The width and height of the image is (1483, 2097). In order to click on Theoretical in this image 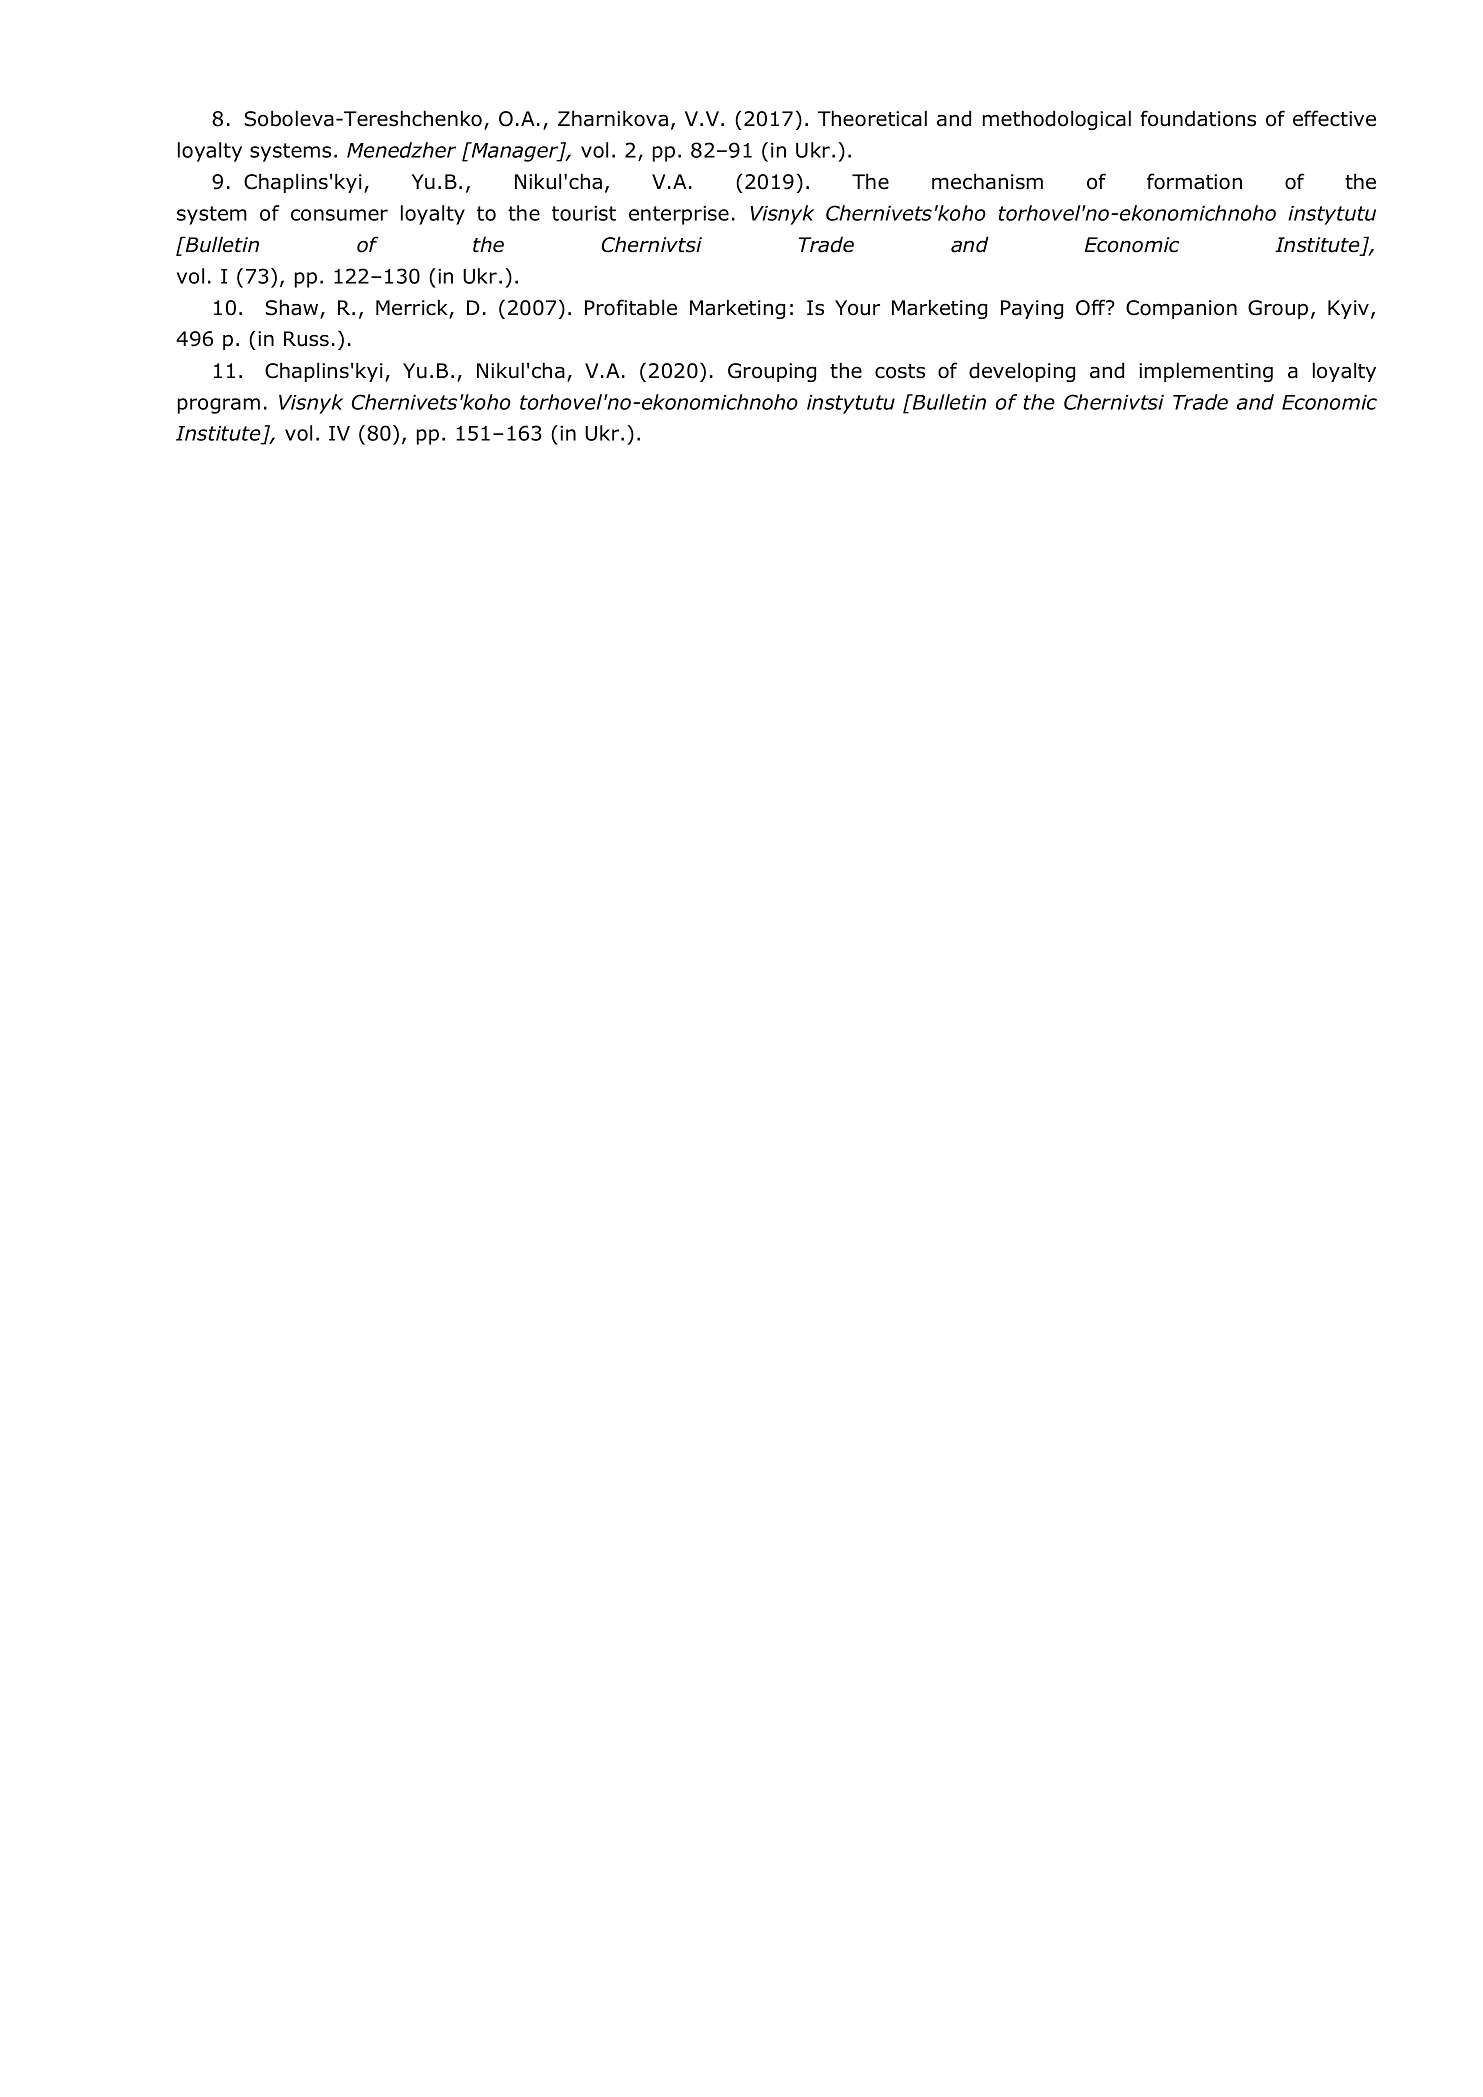, I will do `click(872, 118)`.
